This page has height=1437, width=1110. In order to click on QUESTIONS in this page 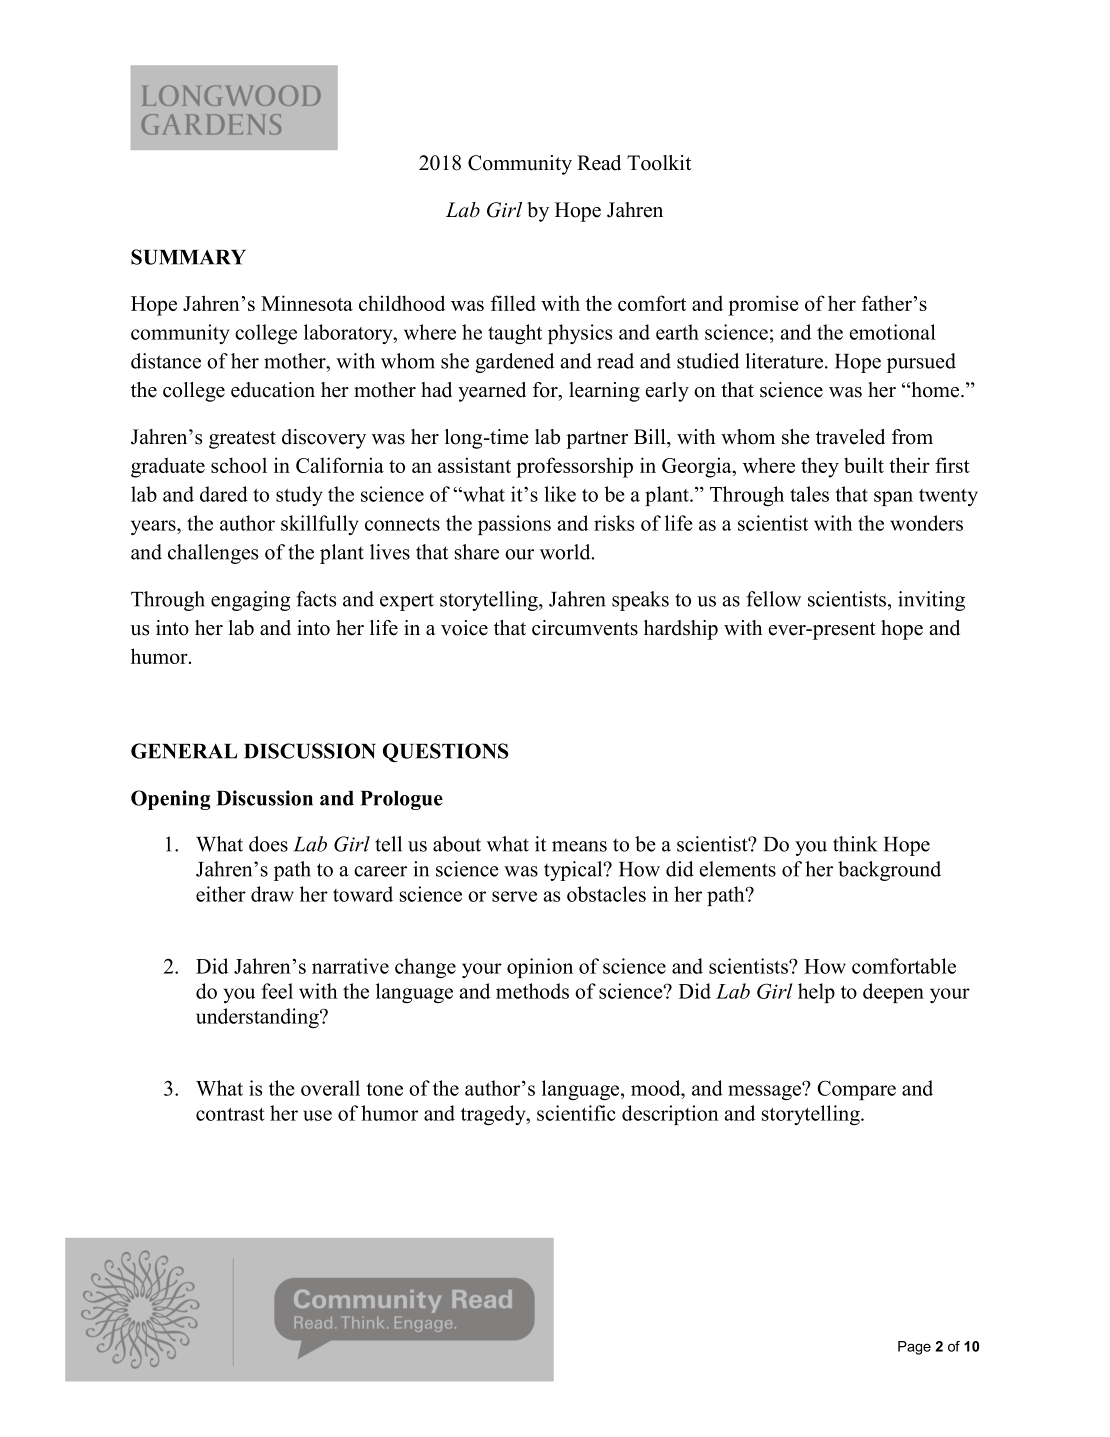, I will do `click(446, 752)`.
